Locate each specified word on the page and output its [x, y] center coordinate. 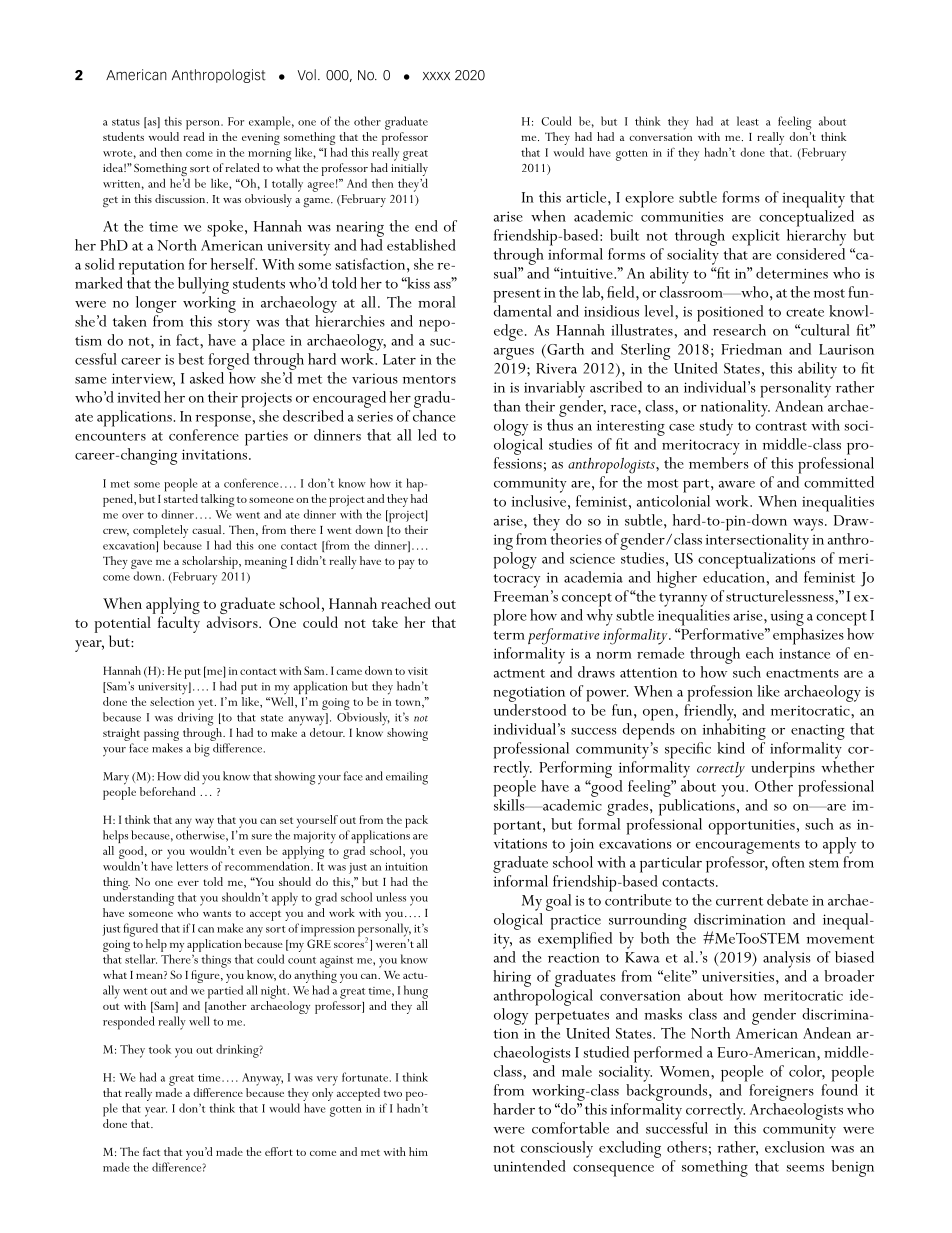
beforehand [167, 791]
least [748, 121]
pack [416, 821]
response [223, 421]
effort [279, 1151]
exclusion [795, 1147]
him [418, 1151]
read [194, 136]
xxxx [436, 76]
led [427, 435]
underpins [783, 769]
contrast [781, 426]
